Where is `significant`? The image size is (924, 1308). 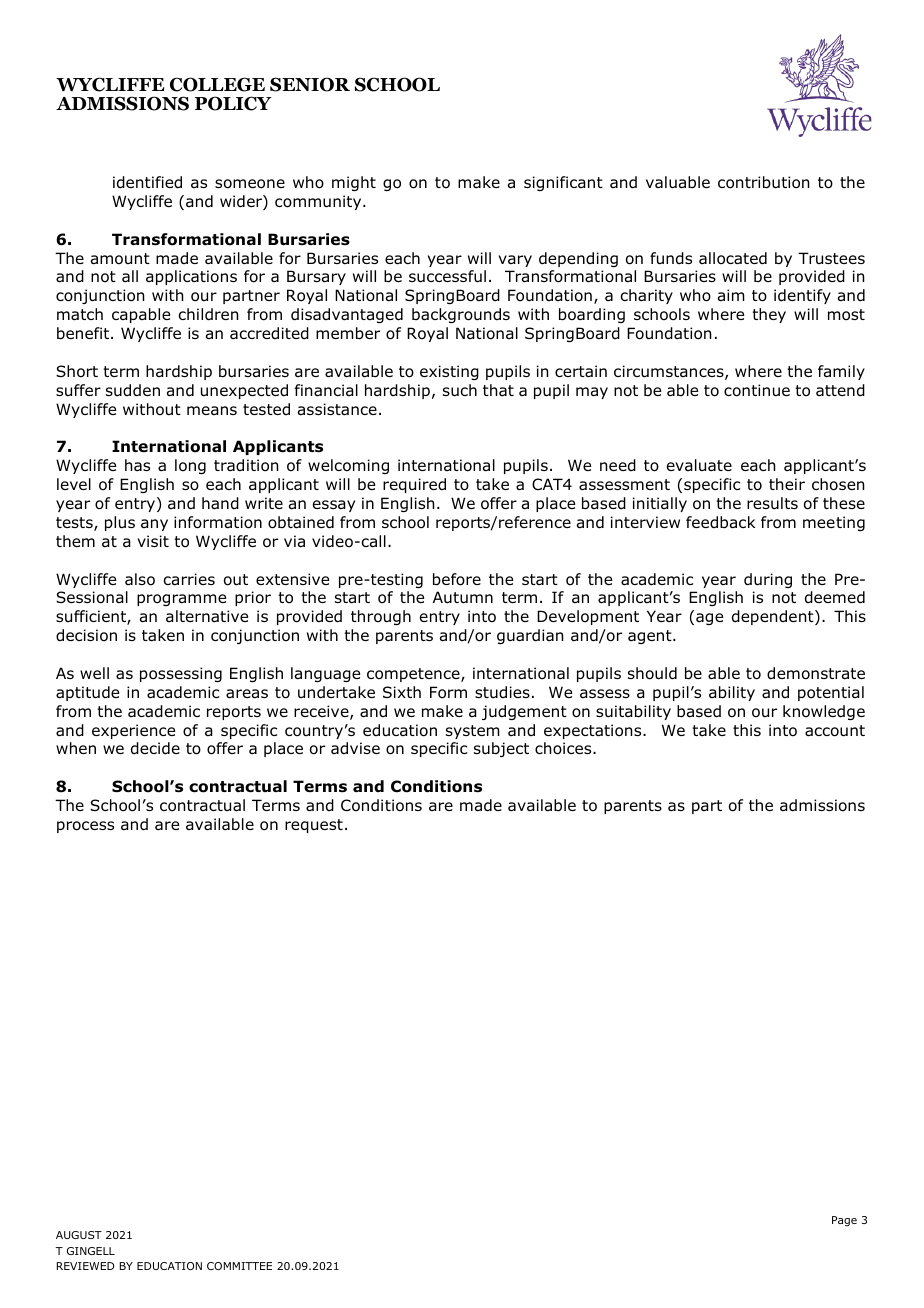
significant is located at coordinates (563, 183).
